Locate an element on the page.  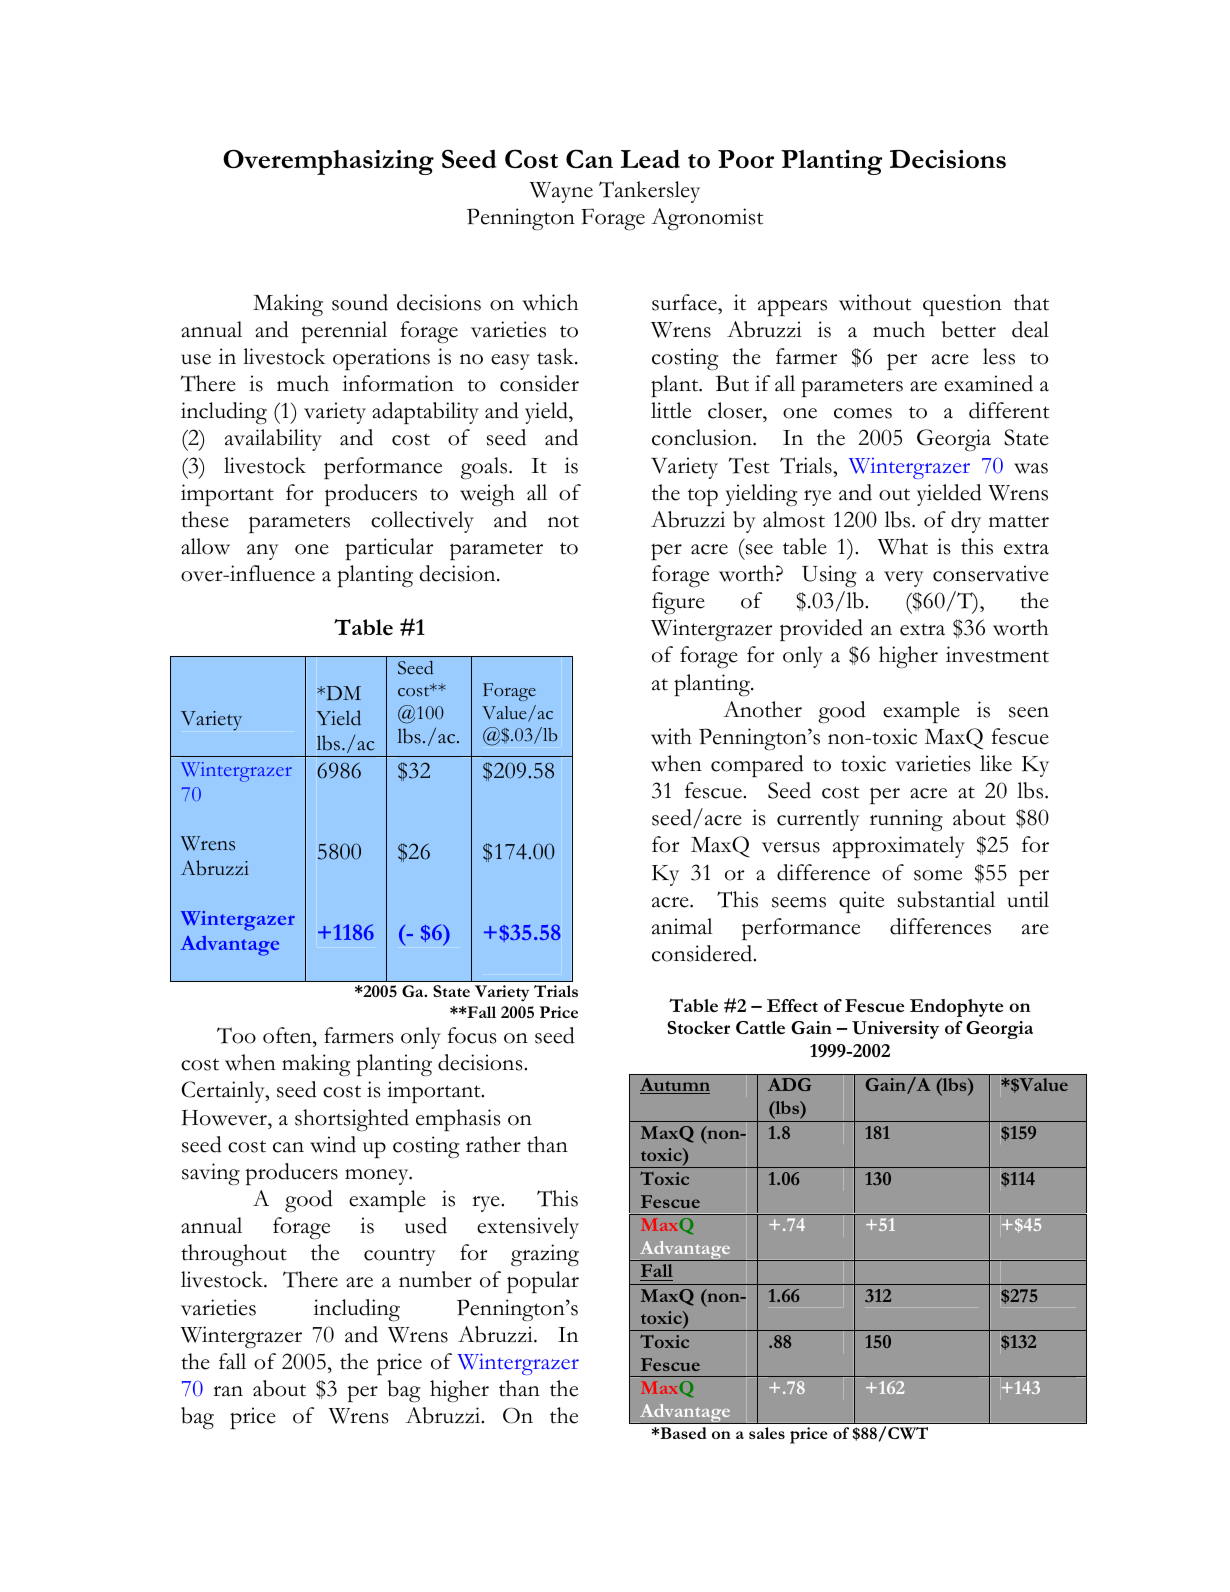
compared is located at coordinates (757, 766).
